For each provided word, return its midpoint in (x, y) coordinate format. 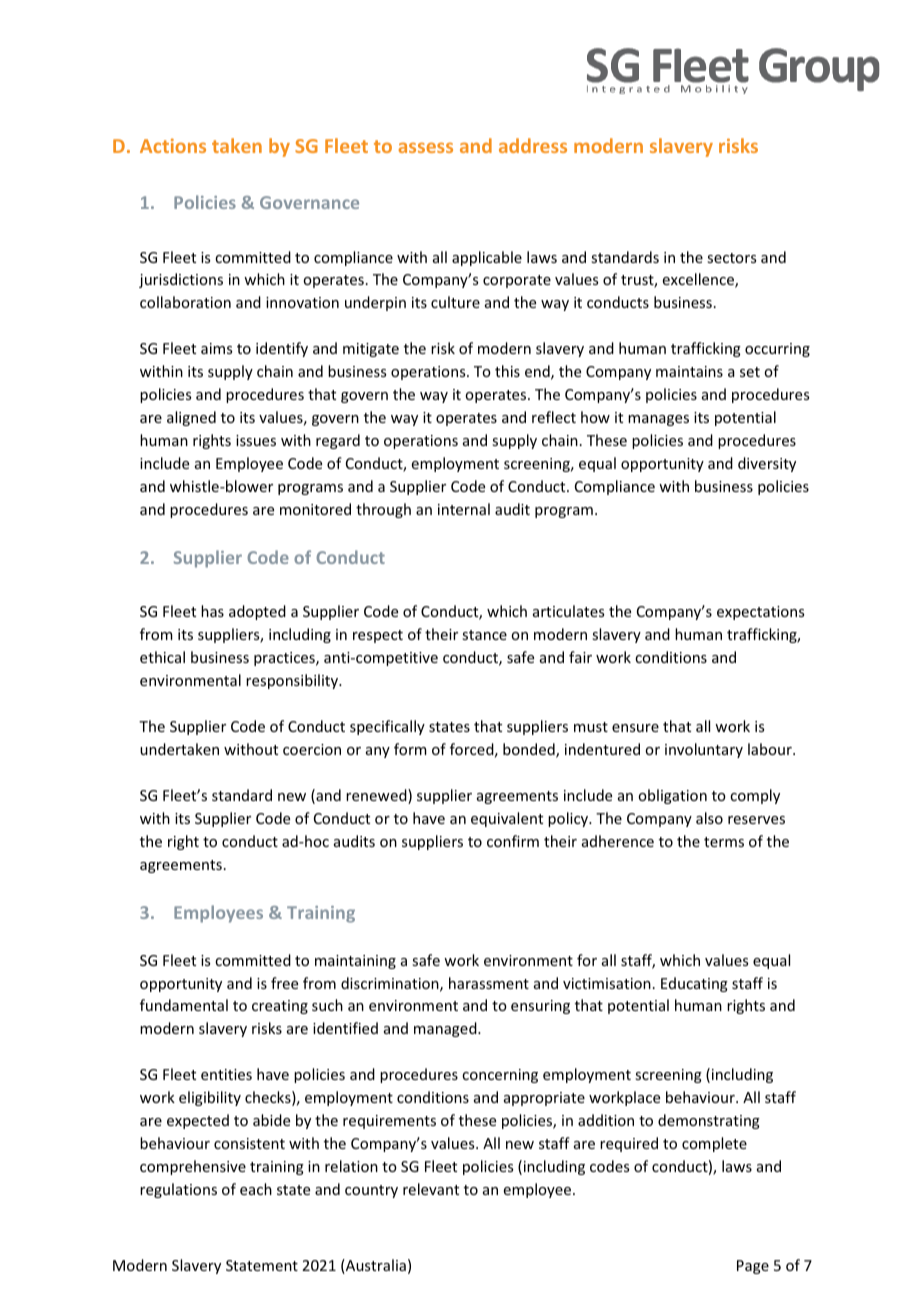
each (256, 1189)
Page (753, 1267)
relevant (431, 1189)
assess (426, 147)
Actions (173, 145)
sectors (731, 258)
